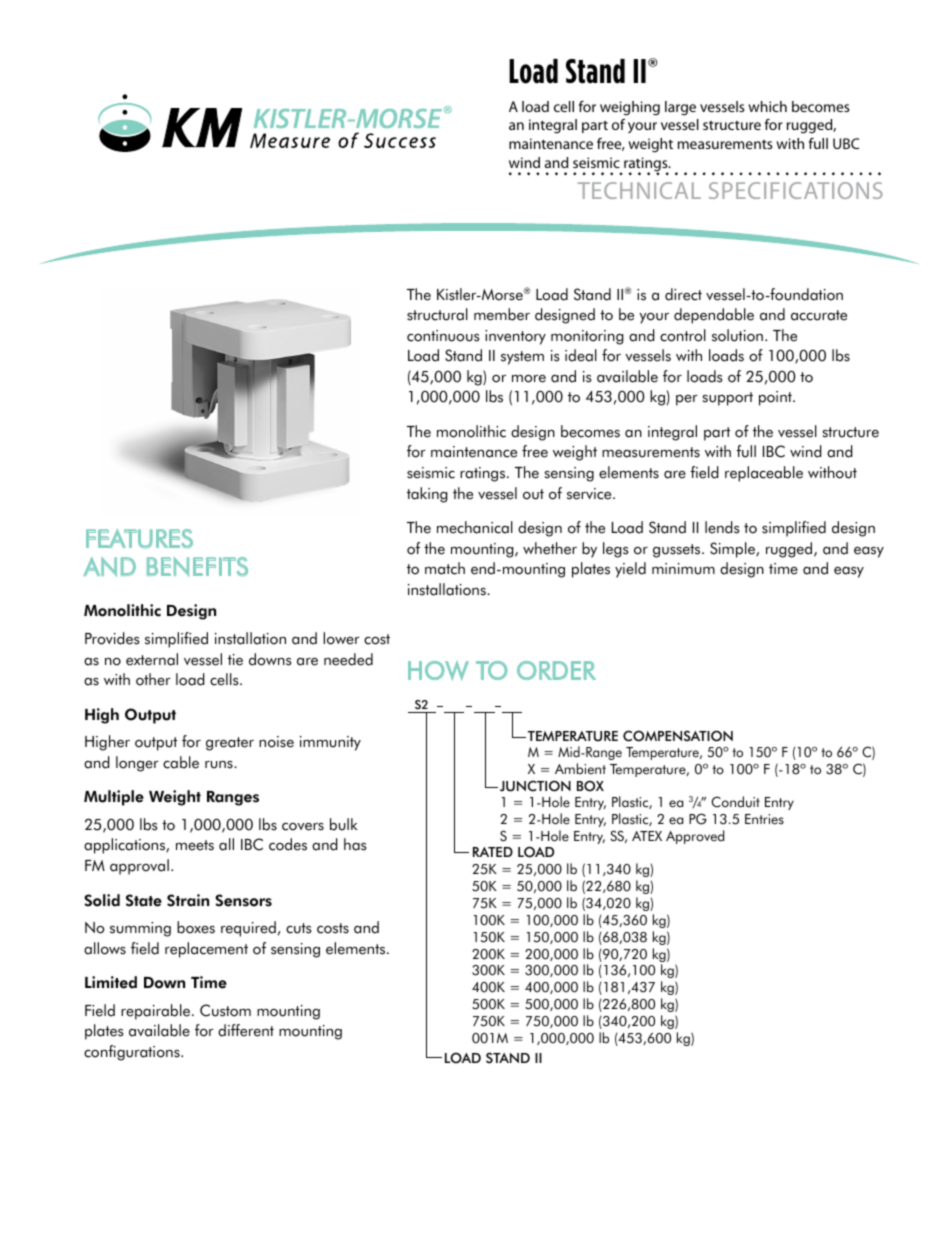 The image size is (952, 1233). What do you see at coordinates (630, 108) in the screenshot?
I see `weighing` at bounding box center [630, 108].
